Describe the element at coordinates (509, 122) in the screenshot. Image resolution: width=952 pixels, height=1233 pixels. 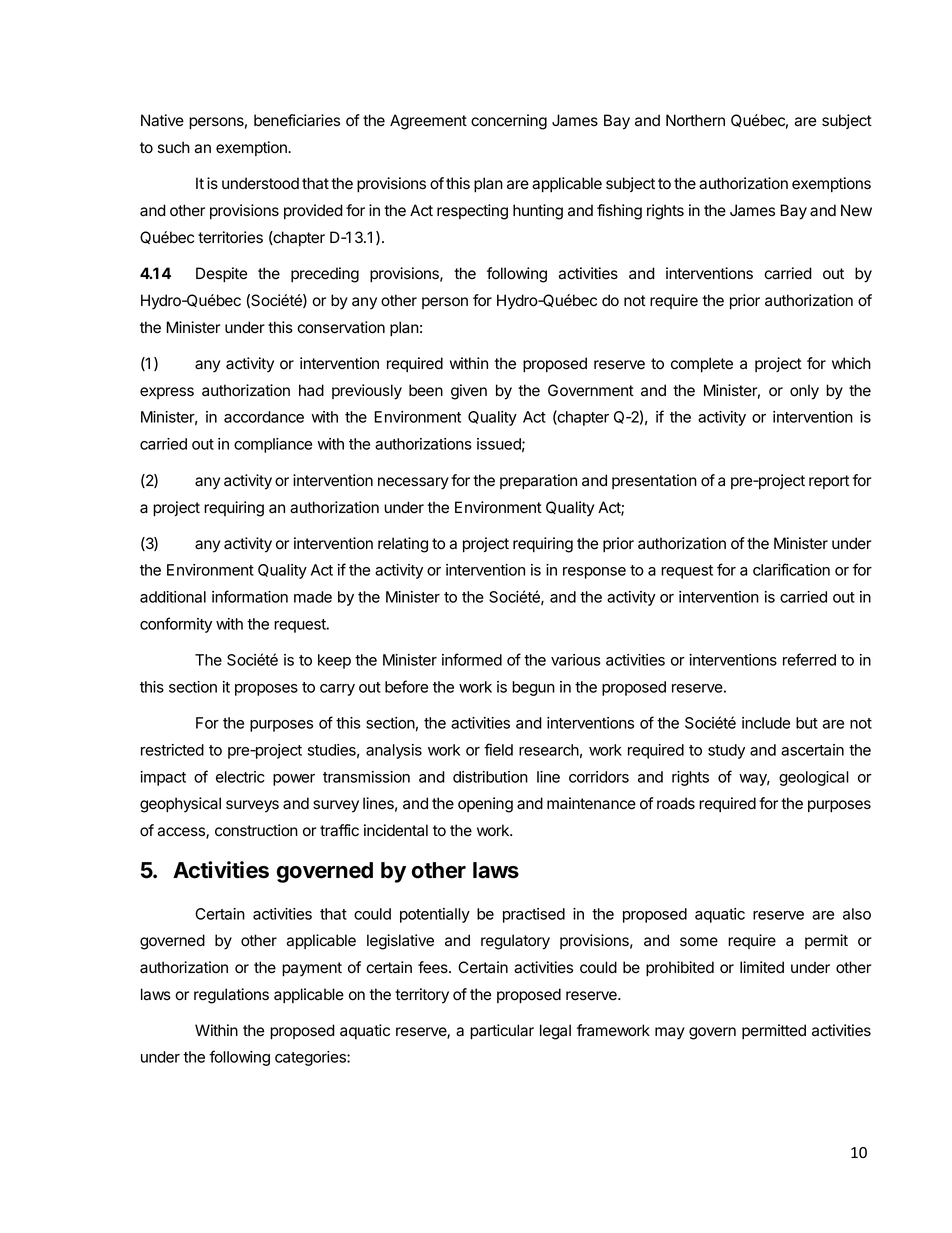
I see `concerning` at that location.
